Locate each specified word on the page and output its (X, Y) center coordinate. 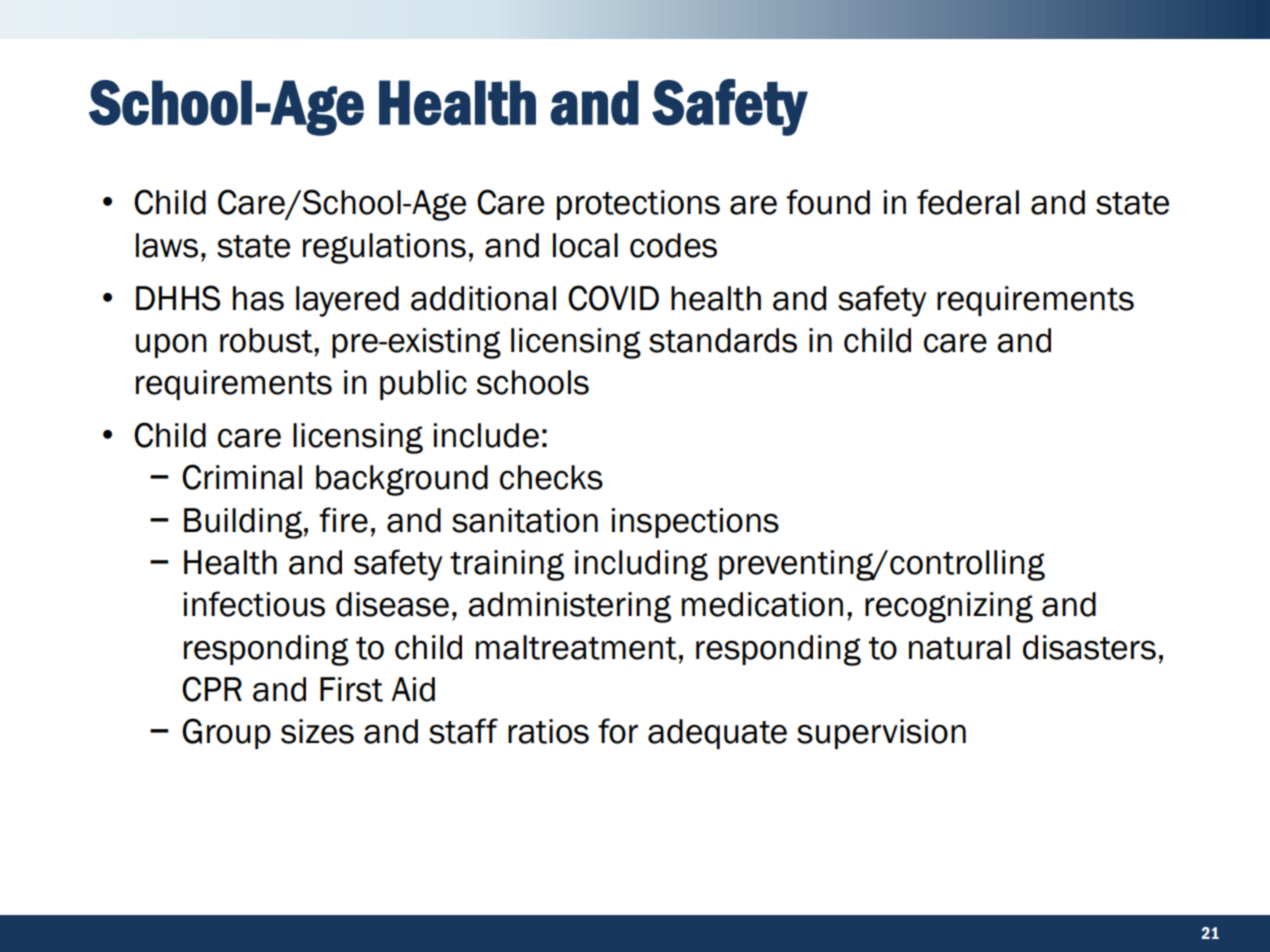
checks (551, 477)
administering (569, 607)
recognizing (949, 607)
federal (968, 202)
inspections (695, 523)
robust (267, 340)
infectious (254, 604)
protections (638, 205)
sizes (317, 731)
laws (167, 245)
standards (723, 340)
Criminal (242, 477)
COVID (613, 298)
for (618, 731)
